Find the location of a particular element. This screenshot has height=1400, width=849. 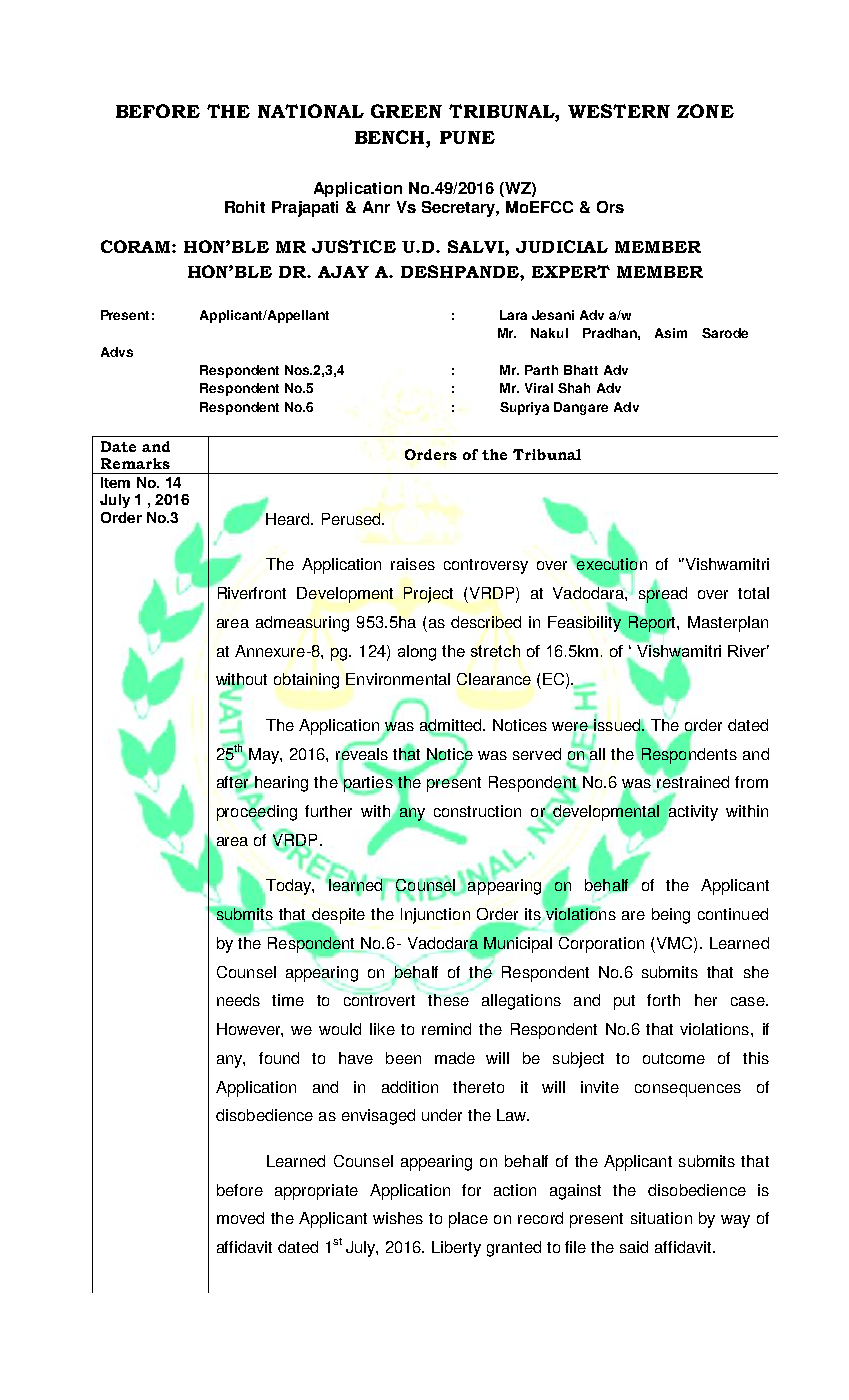

being is located at coordinates (671, 916).
